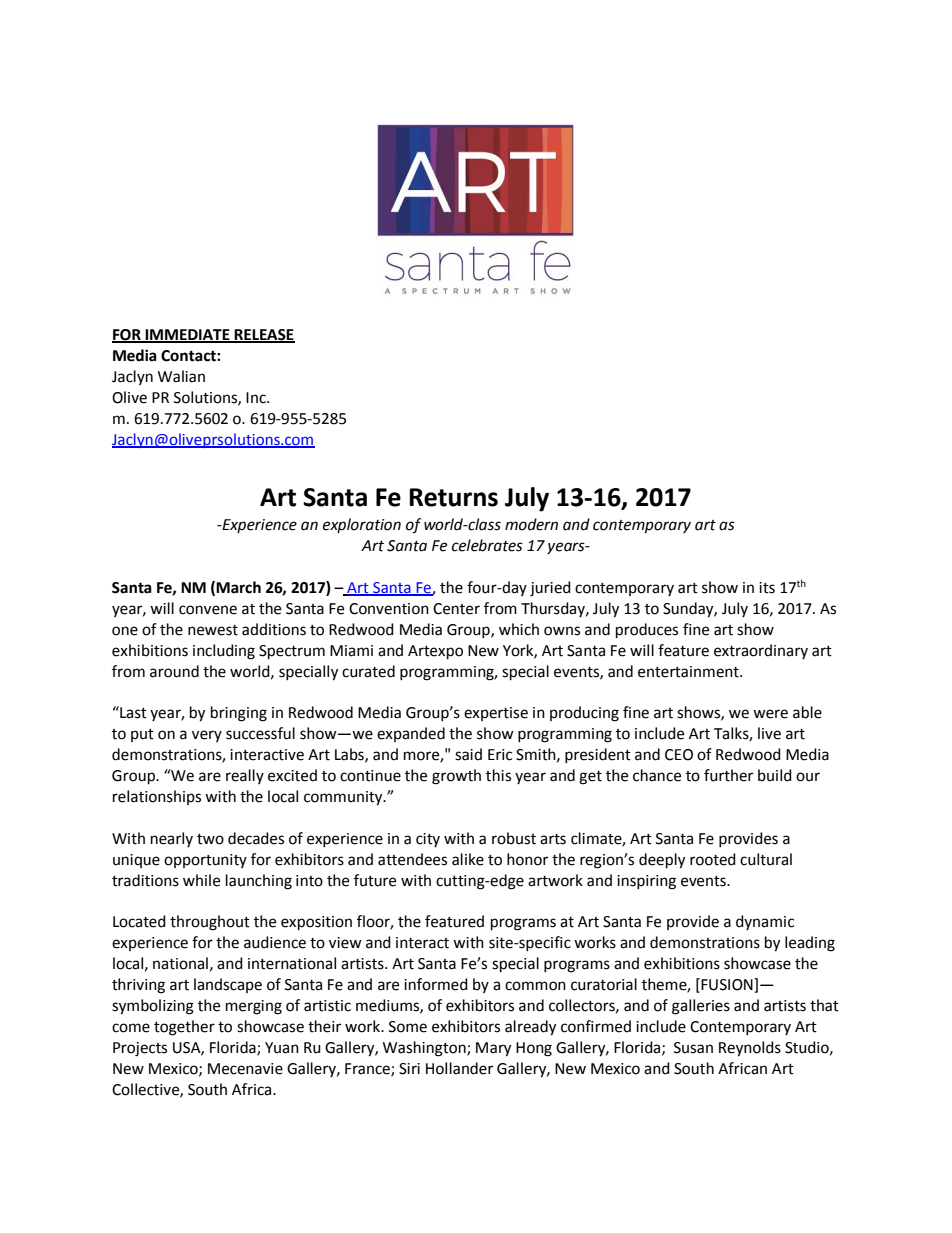 Image resolution: width=952 pixels, height=1233 pixels. Describe the element at coordinates (468, 859) in the screenshot. I see `alike` at that location.
